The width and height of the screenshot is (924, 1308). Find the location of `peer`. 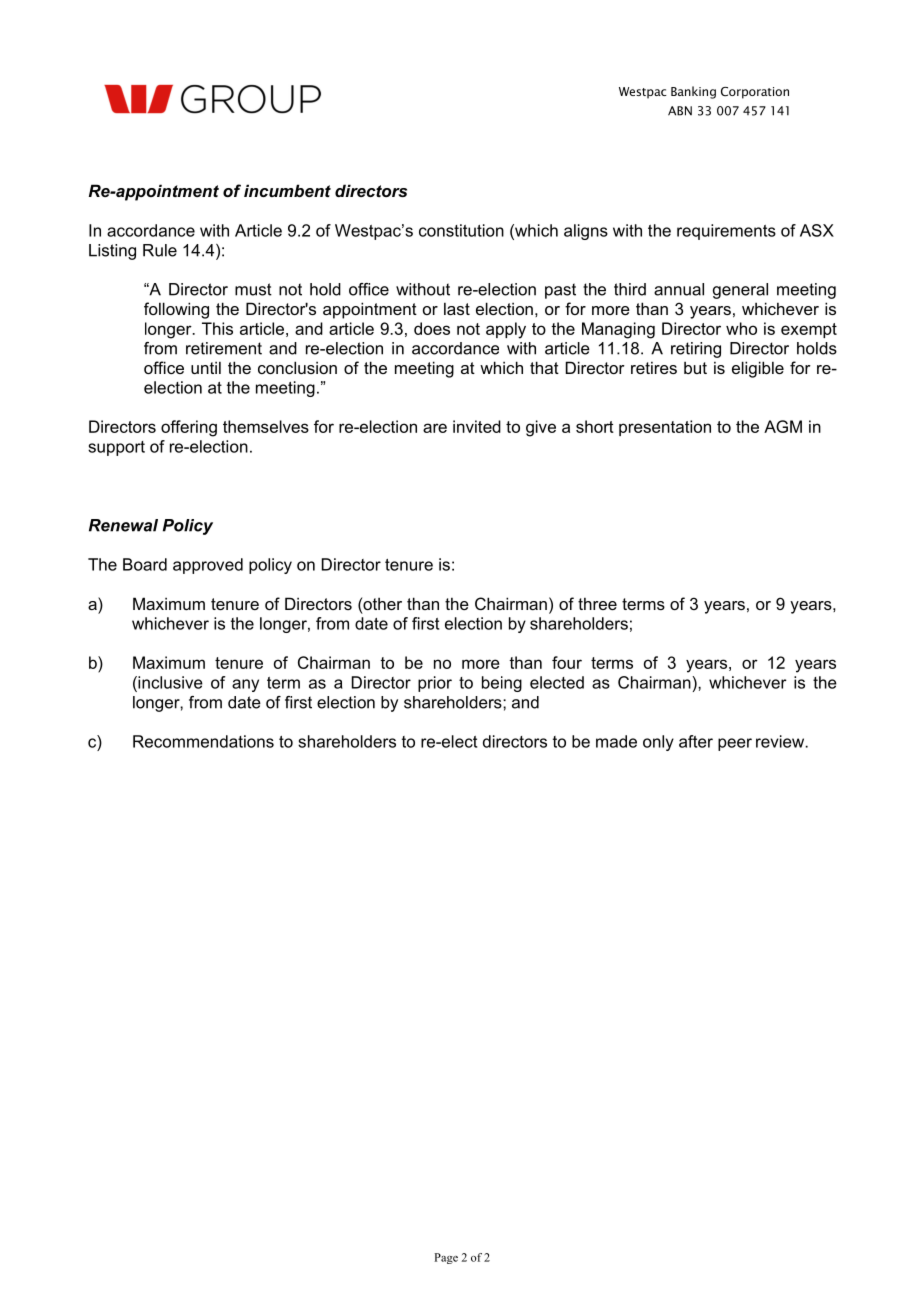

peer is located at coordinates (735, 744).
